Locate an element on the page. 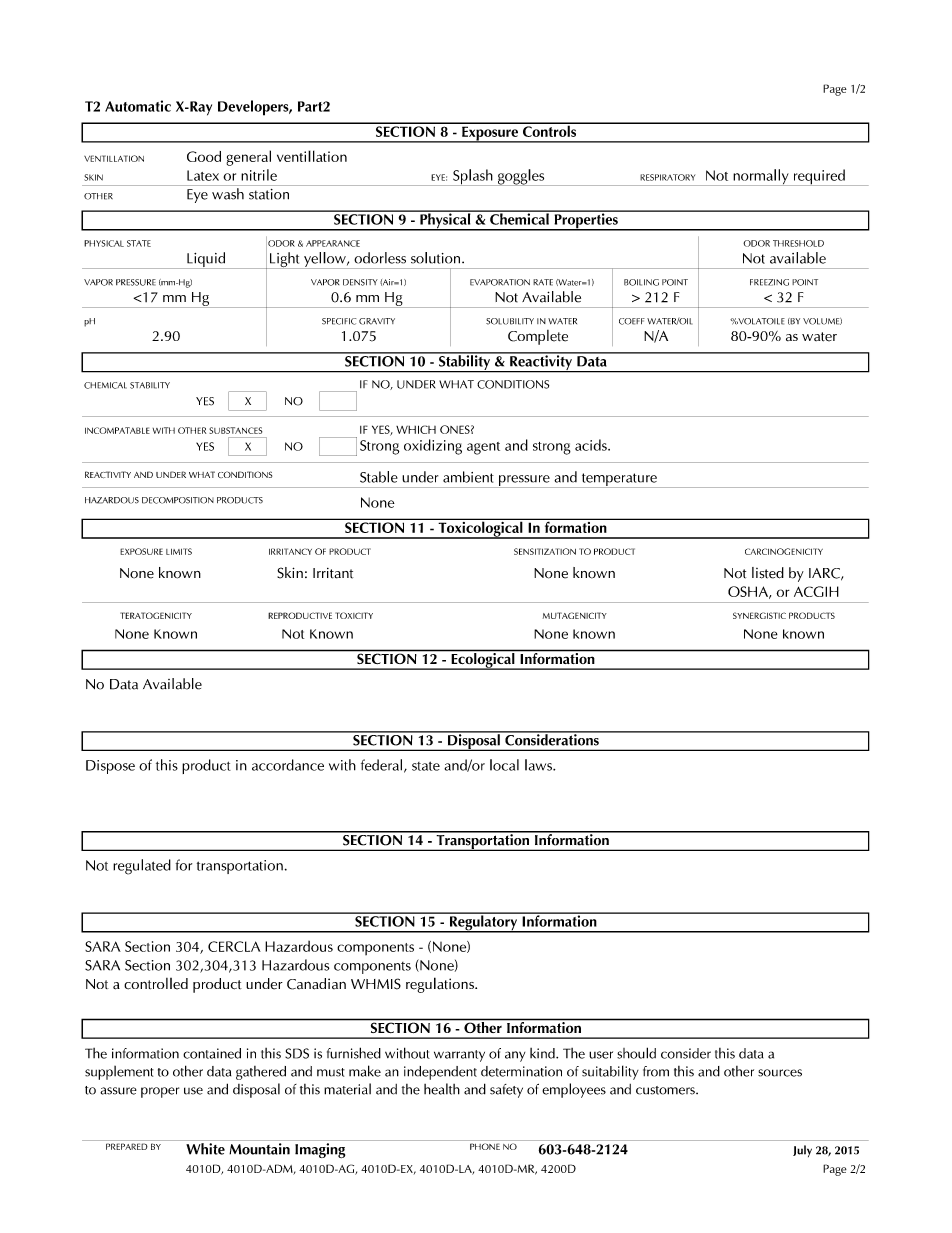 The width and height of the document is (952, 1233). FREEZING is located at coordinates (769, 282).
